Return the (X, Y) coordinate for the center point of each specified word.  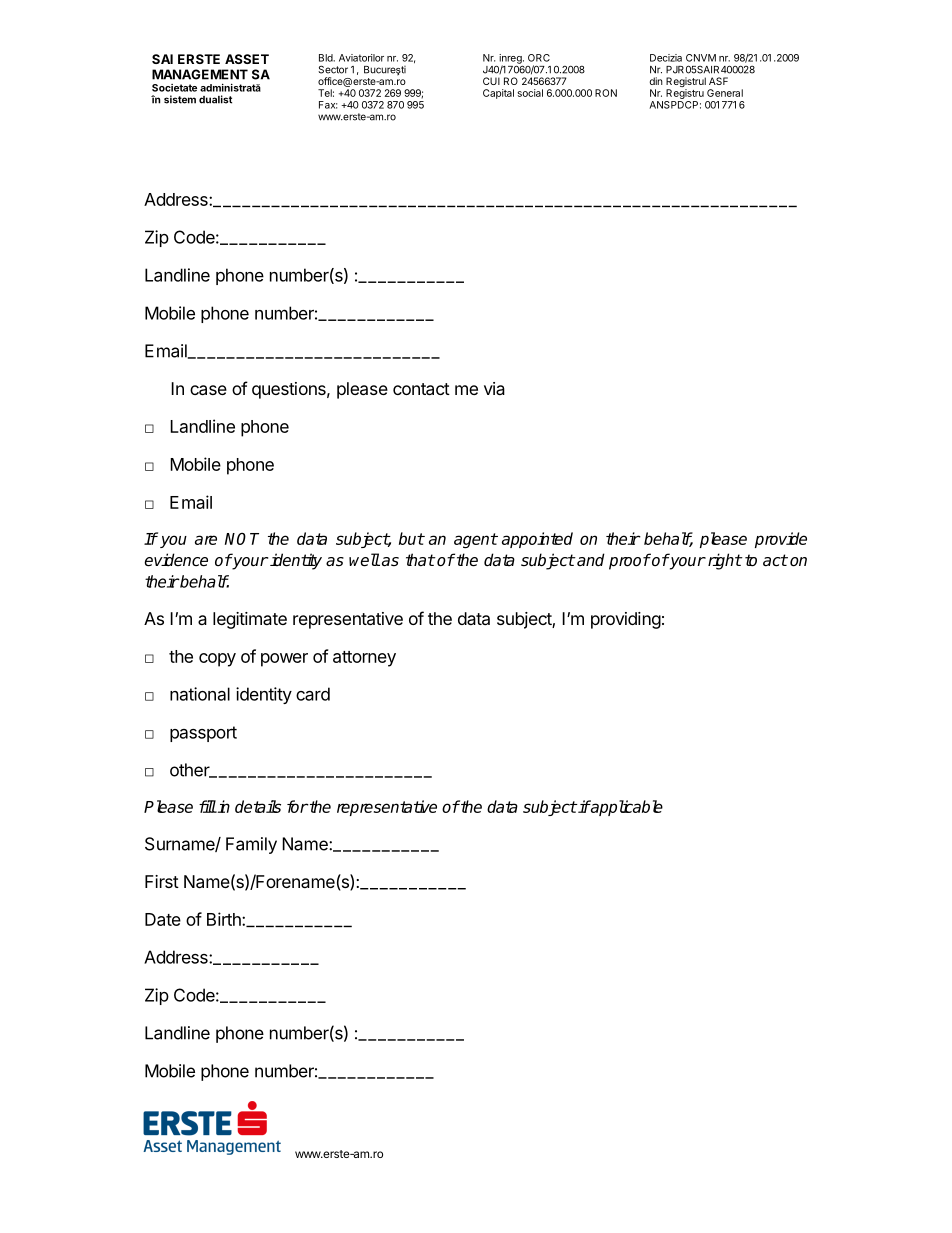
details (258, 806)
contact (421, 389)
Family (251, 845)
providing (626, 620)
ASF (718, 81)
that (420, 560)
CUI (491, 81)
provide (781, 540)
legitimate (250, 620)
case (208, 390)
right (723, 561)
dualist (215, 99)
